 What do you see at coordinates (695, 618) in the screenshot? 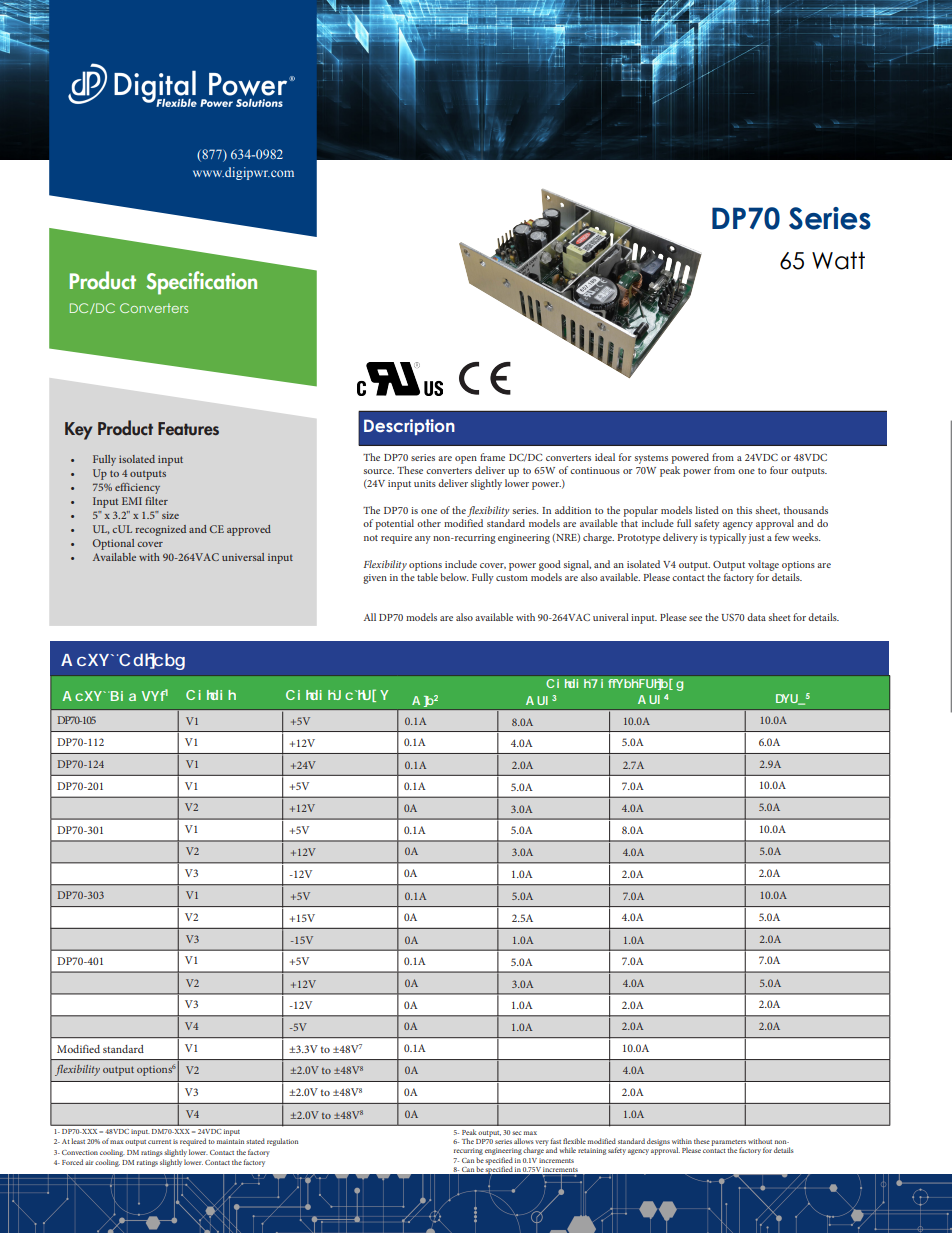
I see `see` at bounding box center [695, 618].
